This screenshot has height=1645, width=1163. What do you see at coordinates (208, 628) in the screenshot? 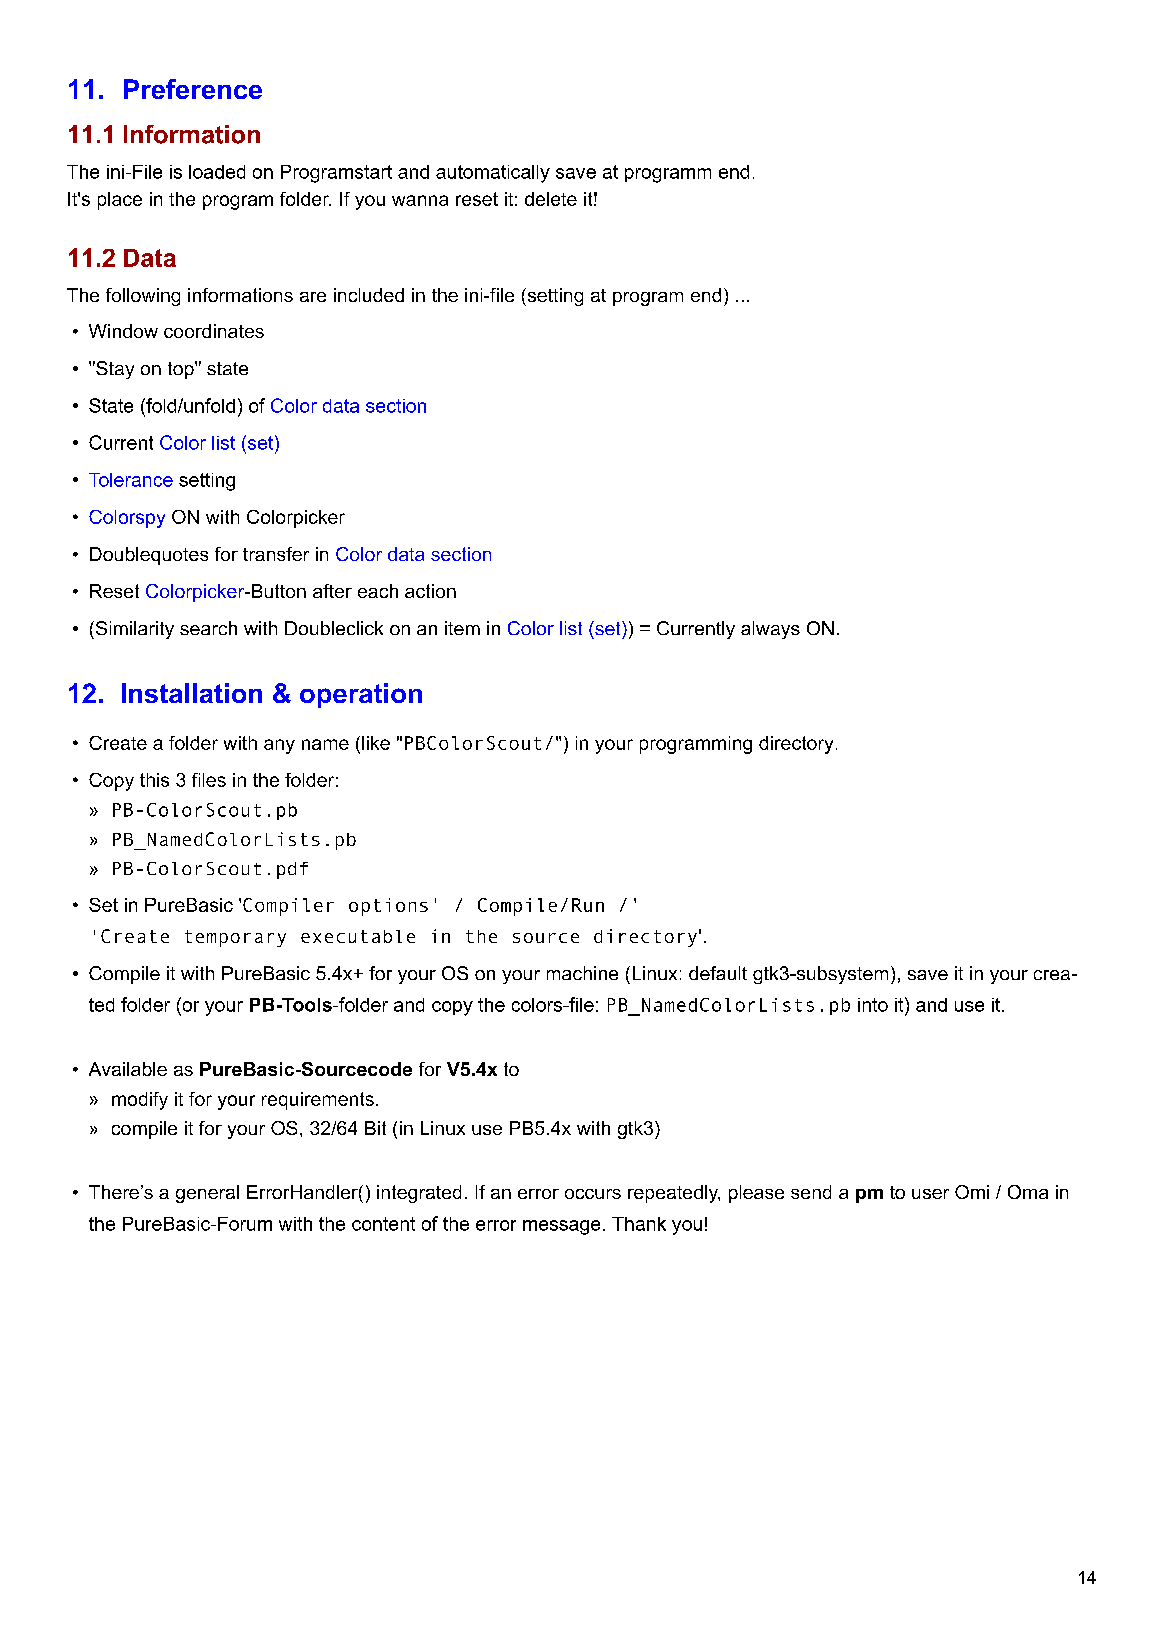
I see `search` at bounding box center [208, 628].
